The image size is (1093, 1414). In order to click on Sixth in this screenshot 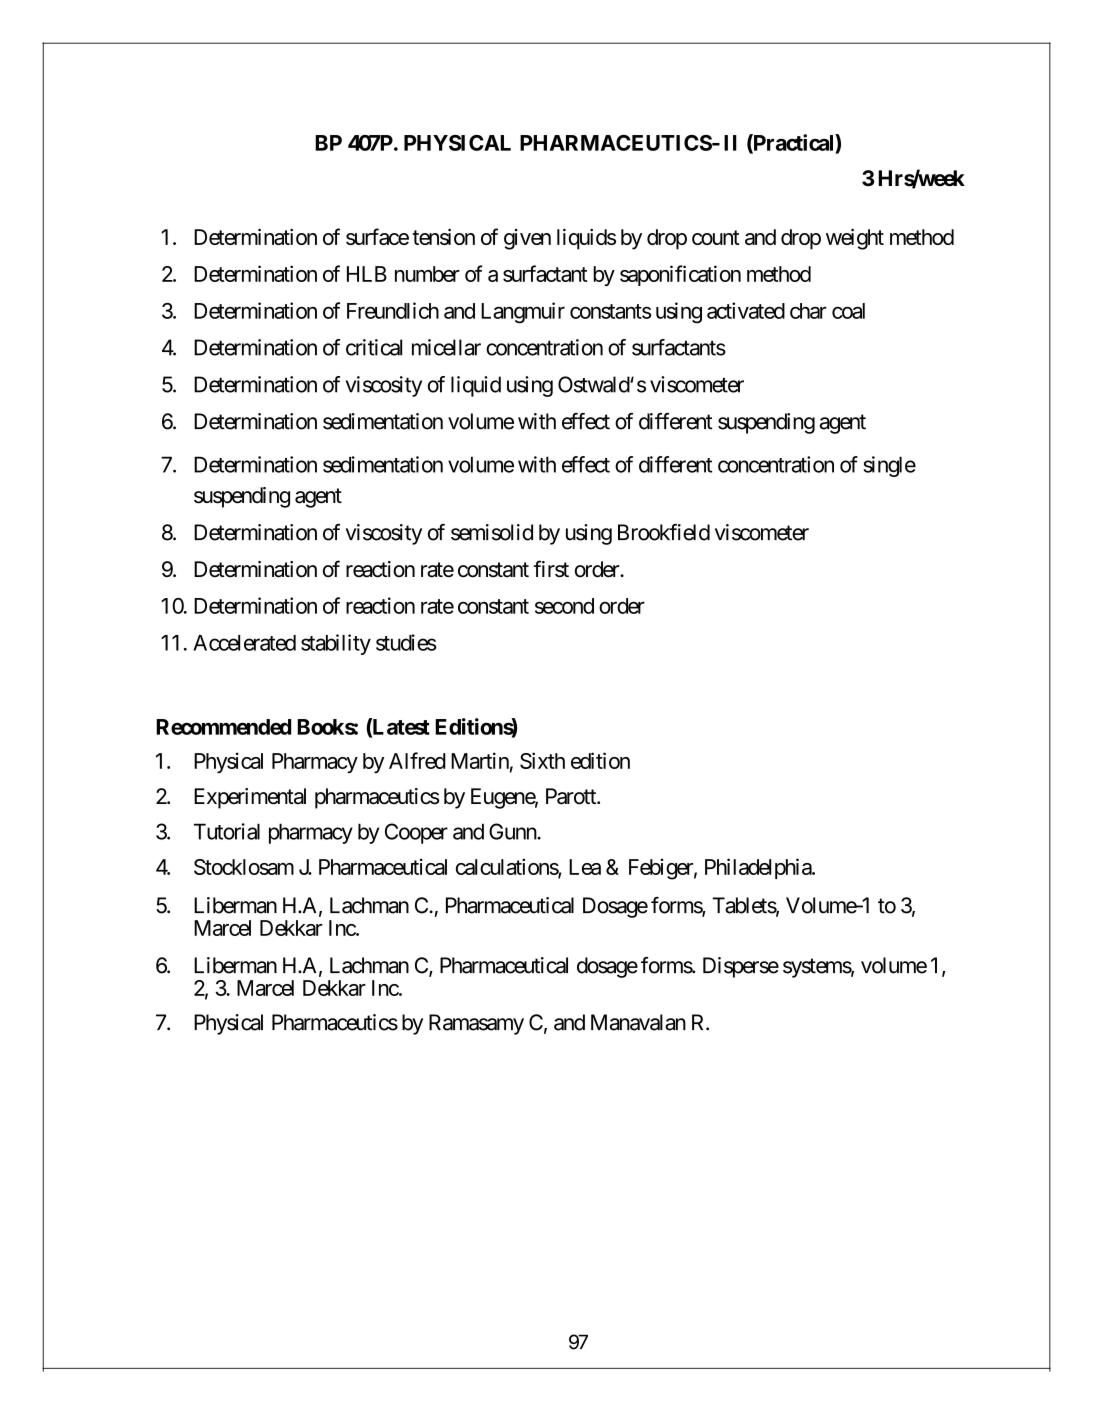, I will do `click(542, 760)`.
